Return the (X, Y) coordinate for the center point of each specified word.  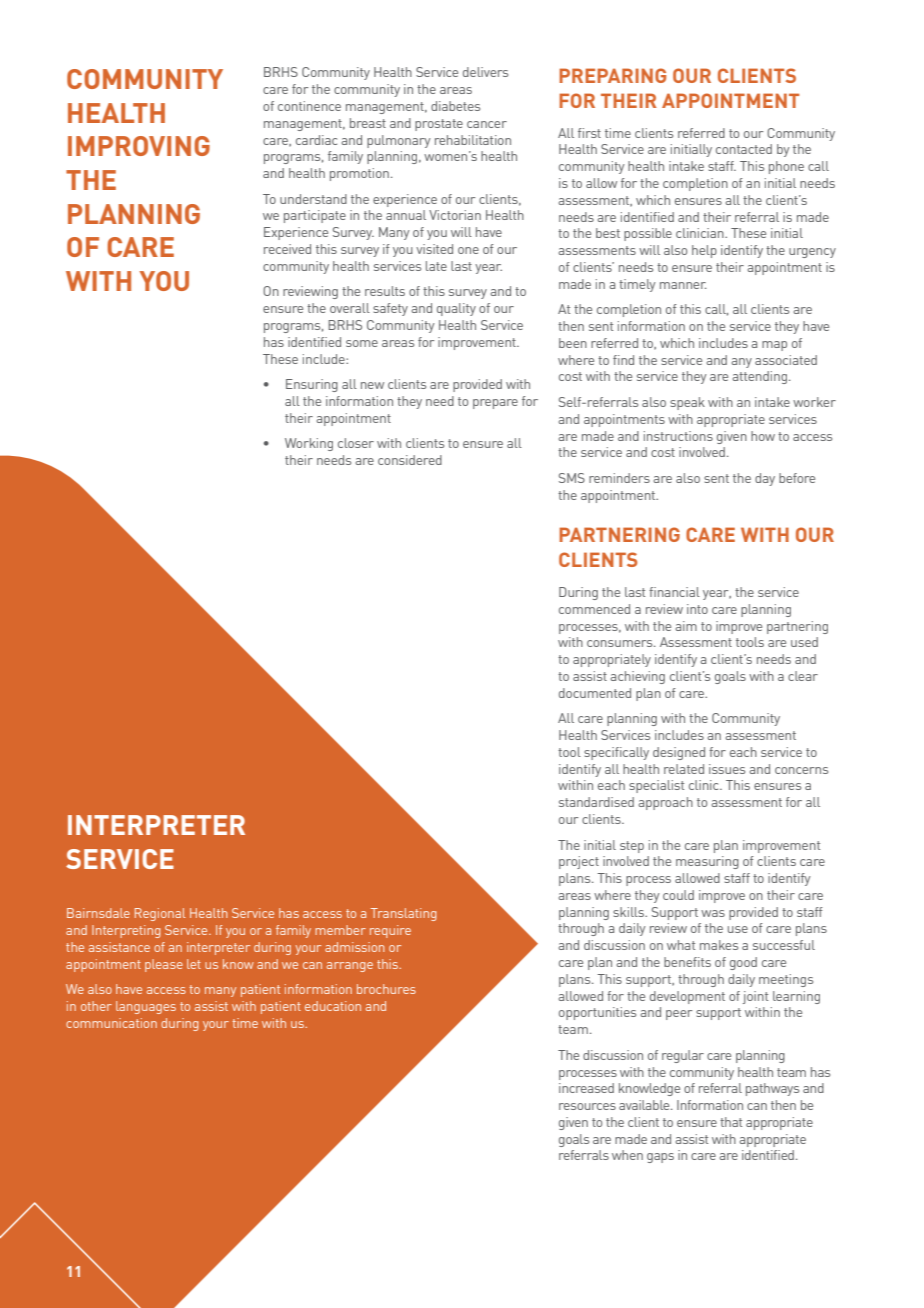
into (697, 609)
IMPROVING (139, 146)
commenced (594, 609)
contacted (744, 149)
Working (309, 444)
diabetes (455, 106)
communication (111, 1023)
